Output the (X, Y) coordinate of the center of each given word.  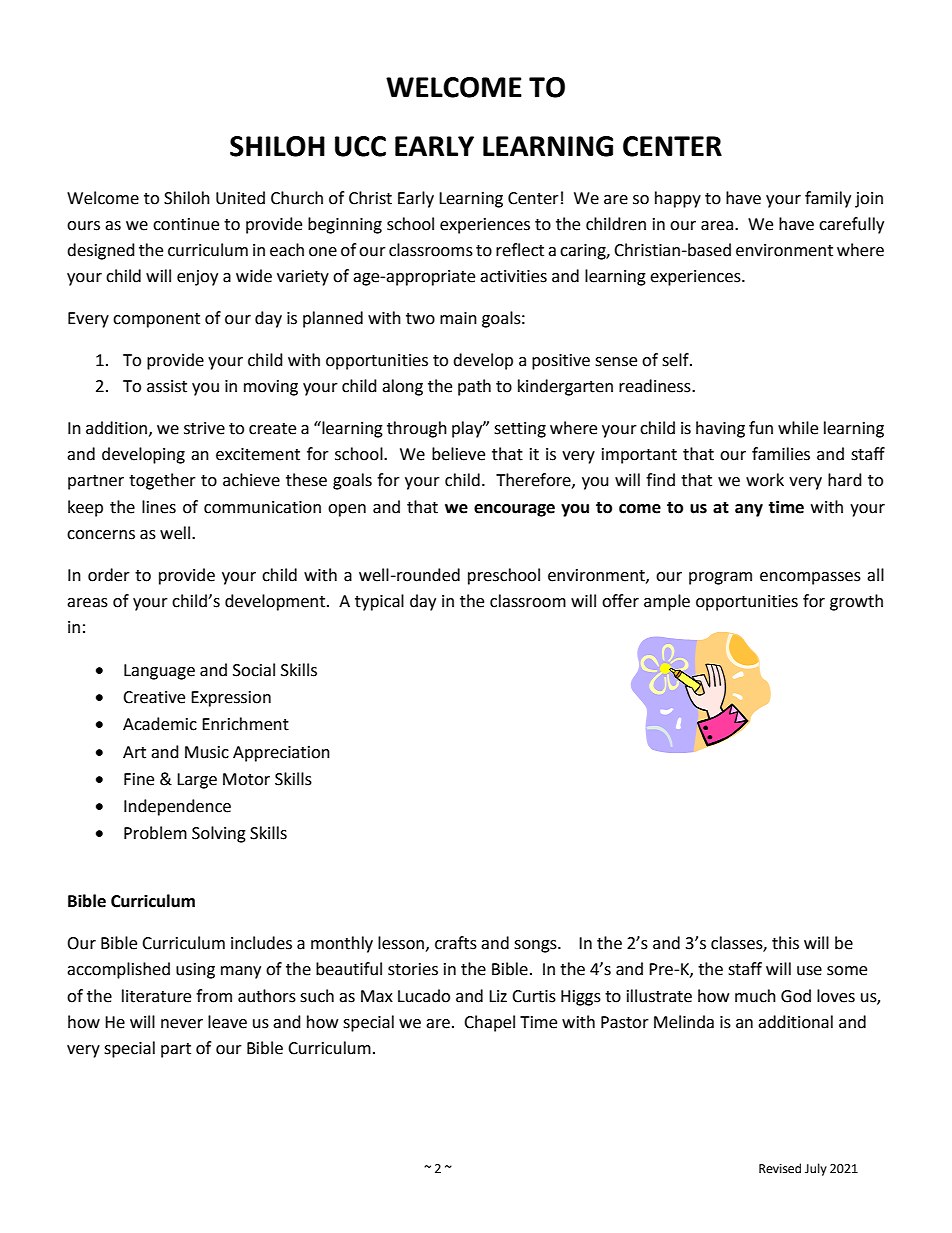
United (240, 198)
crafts (456, 943)
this (785, 943)
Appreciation (281, 754)
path (474, 387)
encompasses (810, 578)
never (182, 1024)
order (109, 575)
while (798, 428)
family (828, 199)
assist (167, 386)
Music (207, 752)
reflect (520, 250)
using (195, 971)
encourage (514, 510)
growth (856, 602)
